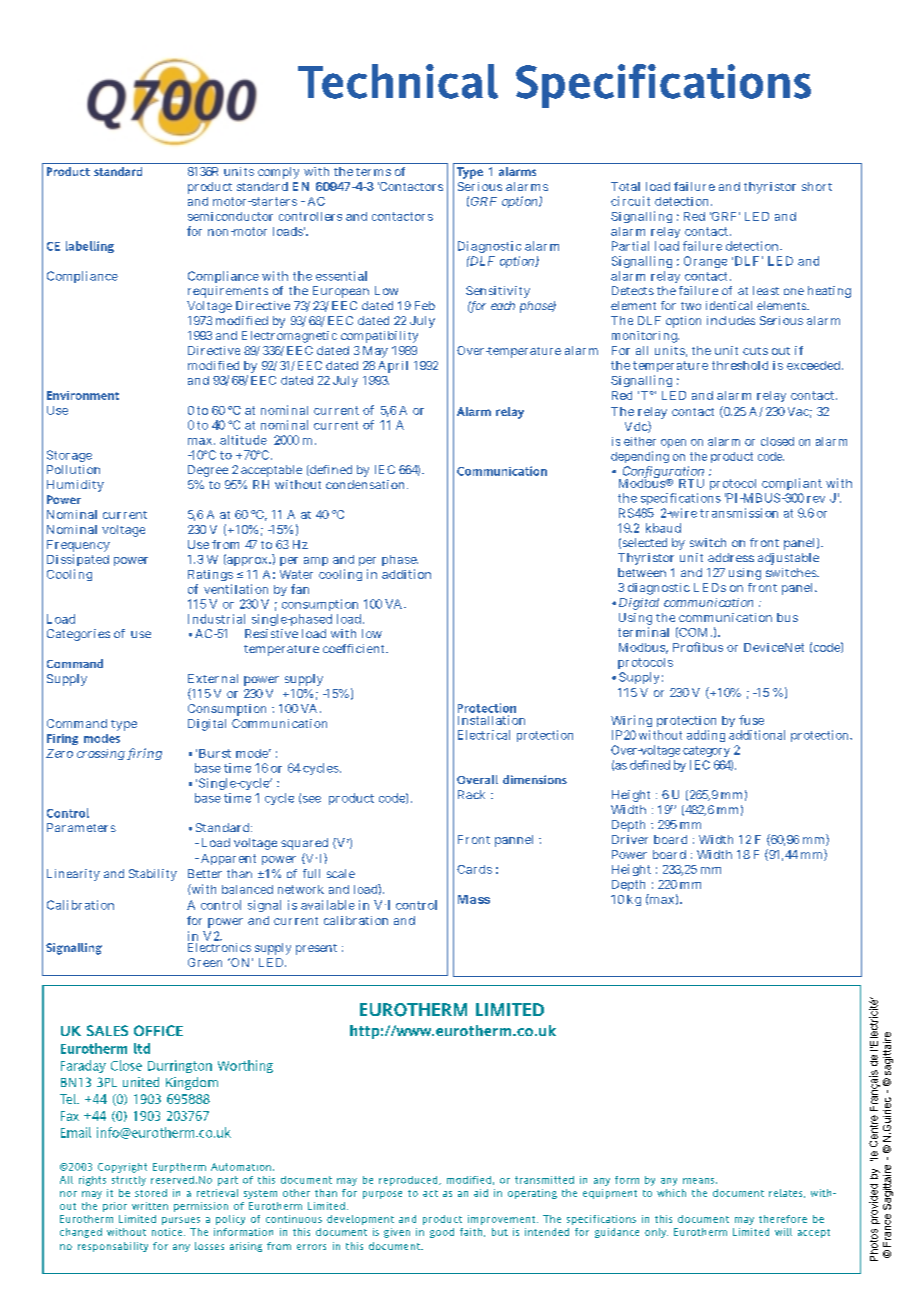  I want to click on semiconductor, so click(230, 216).
